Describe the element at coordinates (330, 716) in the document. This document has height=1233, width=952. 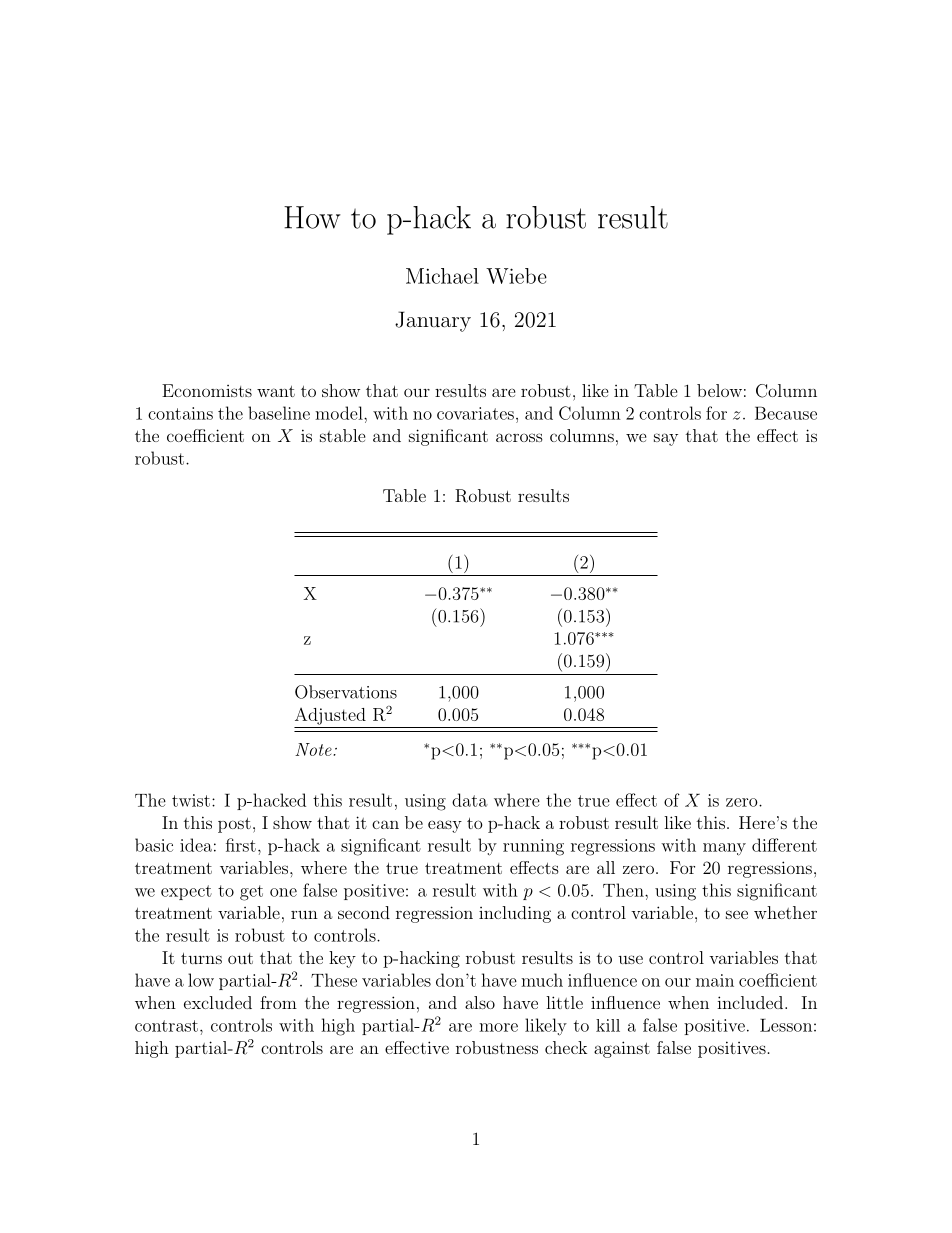
I see `Adjusted` at that location.
